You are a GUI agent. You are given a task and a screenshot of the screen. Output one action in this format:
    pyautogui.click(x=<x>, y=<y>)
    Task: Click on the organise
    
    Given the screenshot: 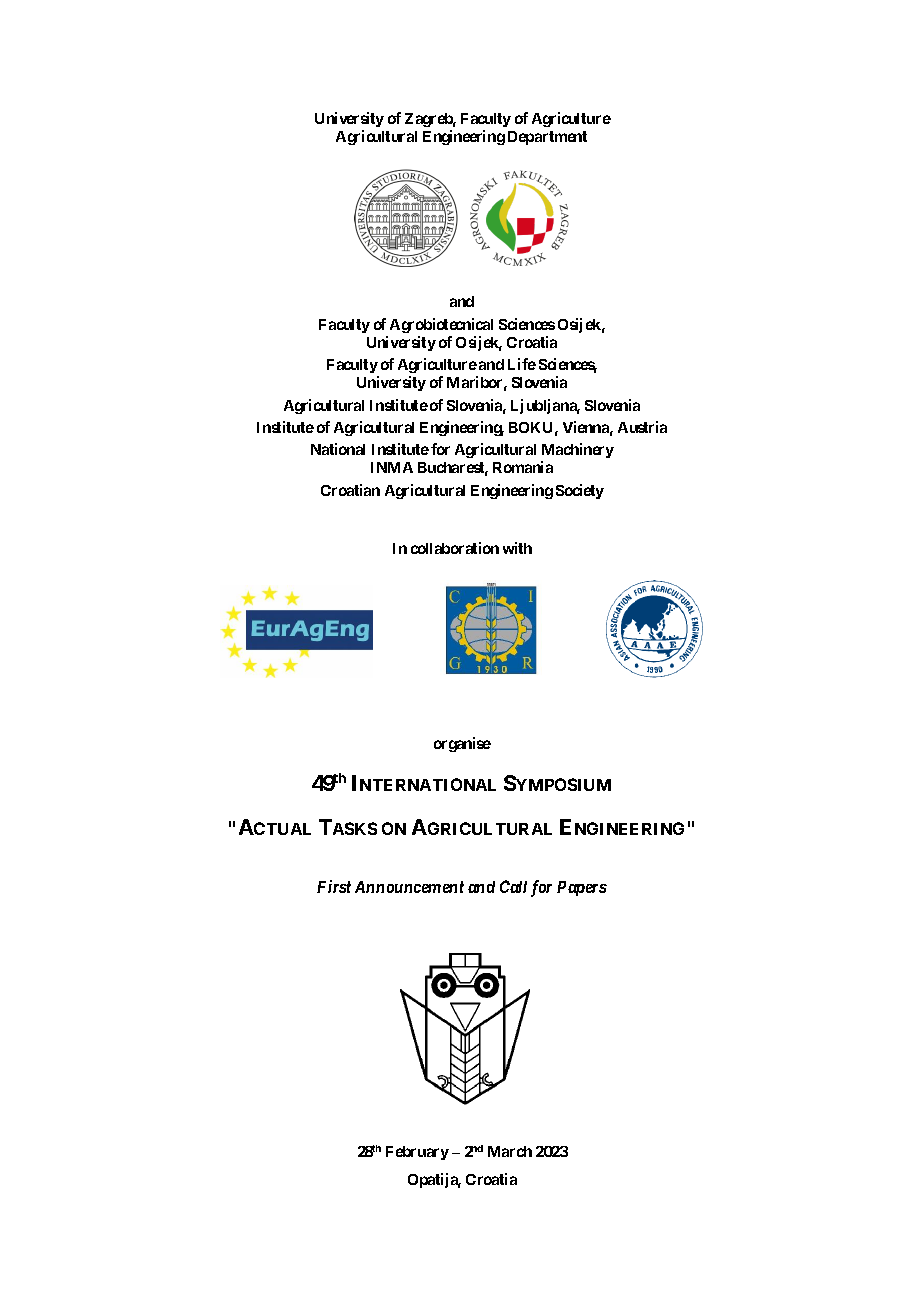 What is the action you would take?
    pyautogui.click(x=462, y=744)
